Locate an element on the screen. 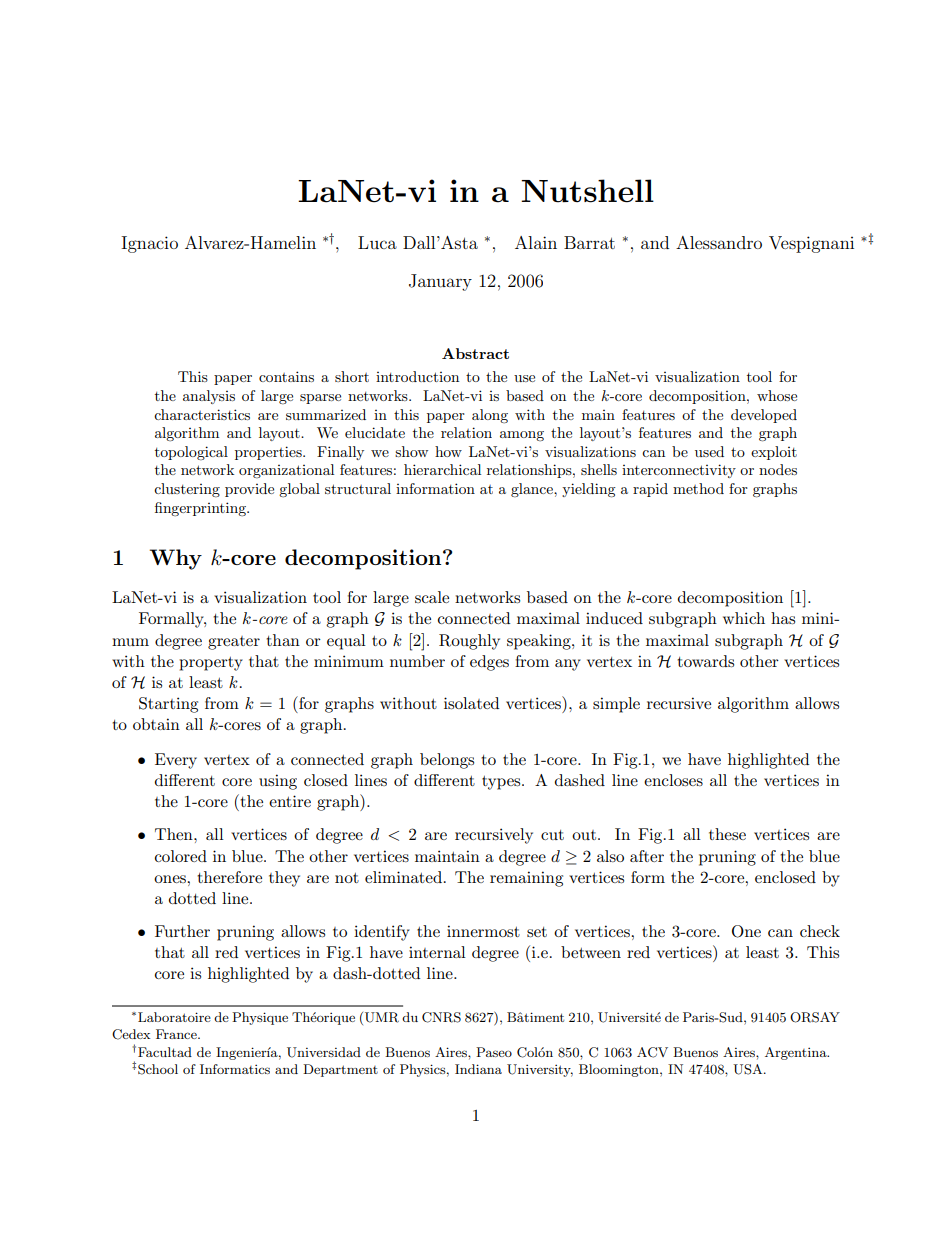 The width and height of the screenshot is (952, 1233). Ignacio is located at coordinates (149, 244).
